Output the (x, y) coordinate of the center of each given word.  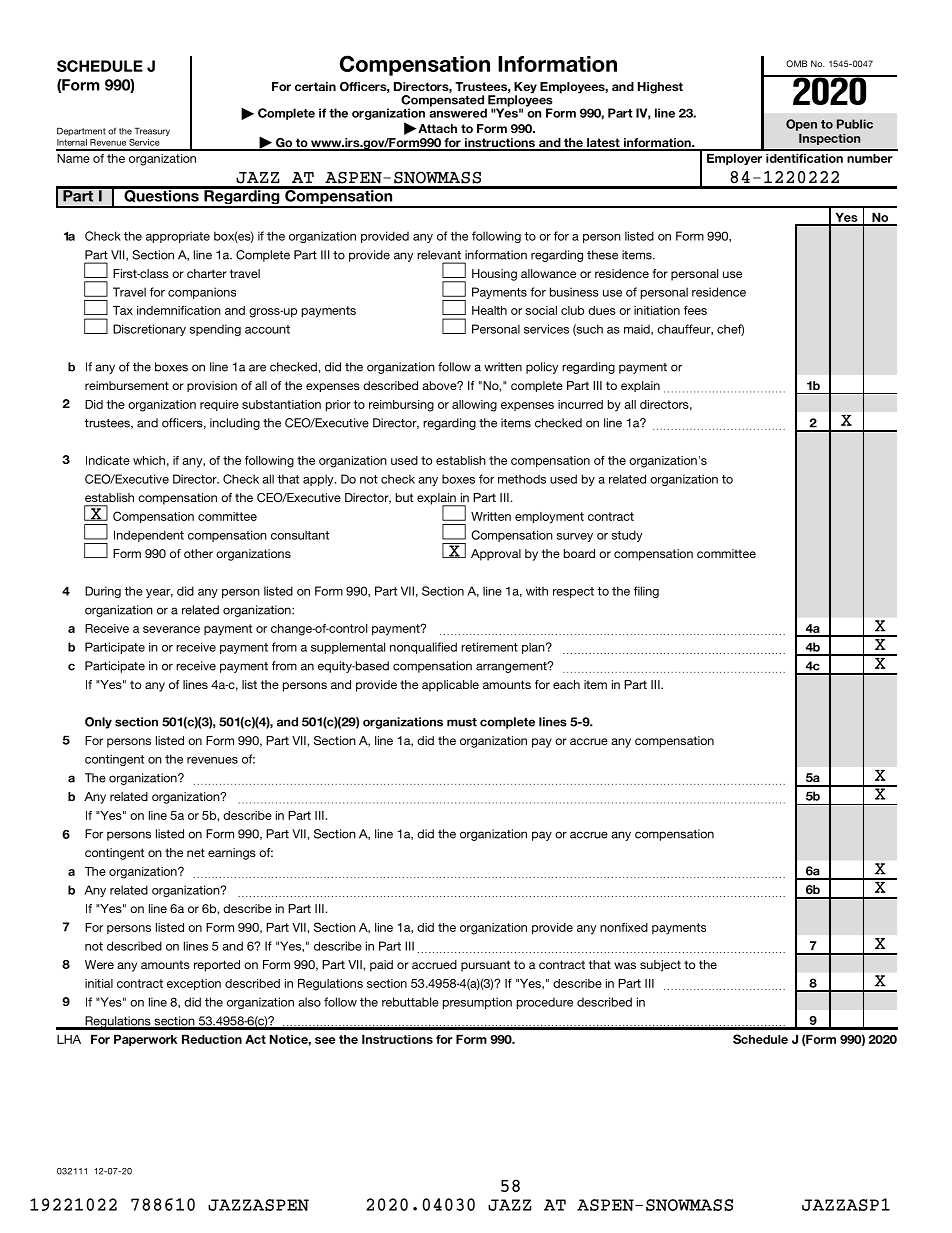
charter (207, 273)
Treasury (152, 132)
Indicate (108, 460)
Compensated (443, 102)
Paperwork (145, 1040)
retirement (489, 647)
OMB (796, 63)
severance (171, 629)
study (627, 536)
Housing (494, 275)
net (196, 852)
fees (695, 310)
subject (660, 966)
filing (646, 592)
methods (522, 479)
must (462, 722)
